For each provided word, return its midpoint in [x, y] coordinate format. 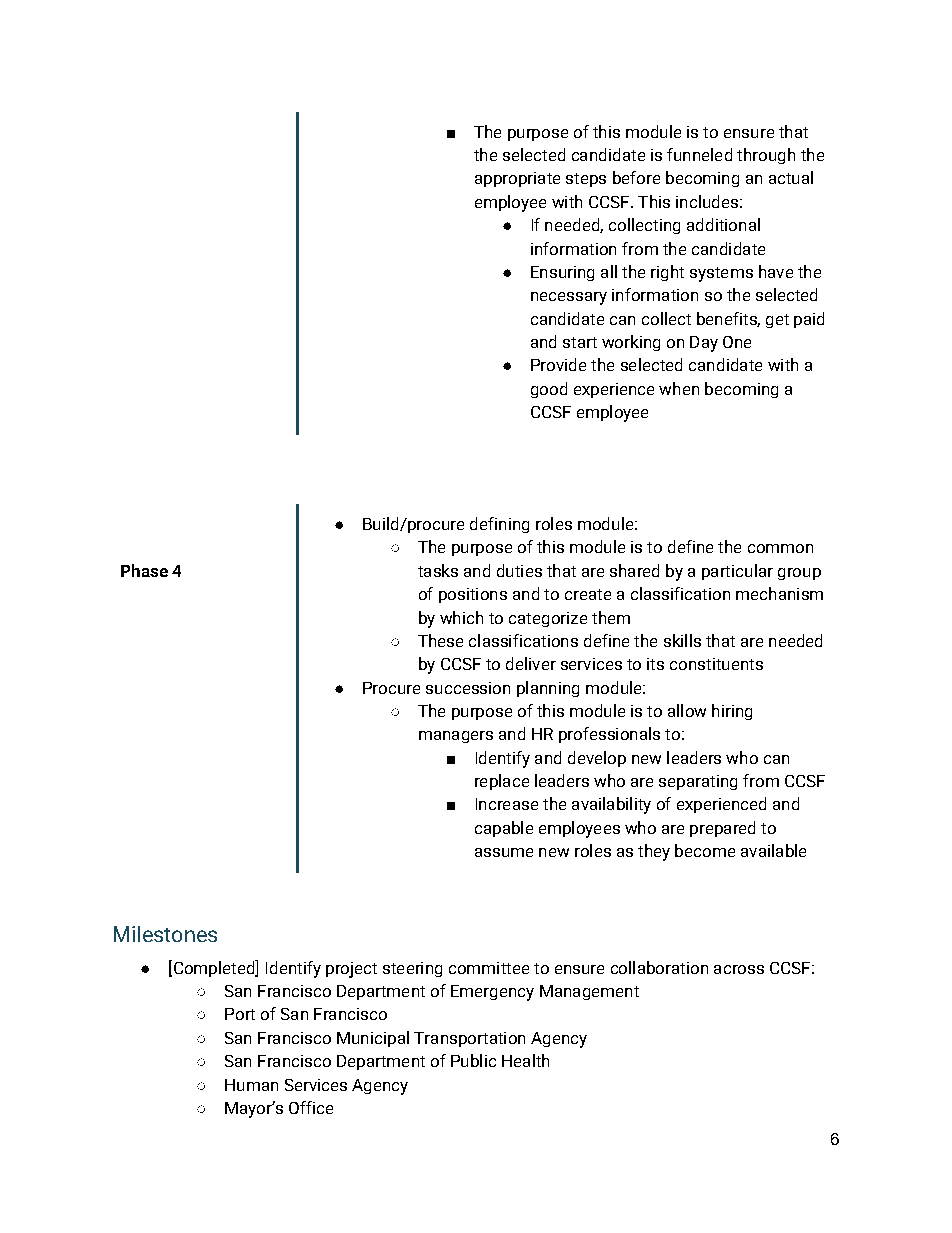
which [461, 617]
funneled [699, 154]
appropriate [517, 179]
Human [251, 1085]
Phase [144, 570]
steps [586, 180]
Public [473, 1060]
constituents [716, 664]
